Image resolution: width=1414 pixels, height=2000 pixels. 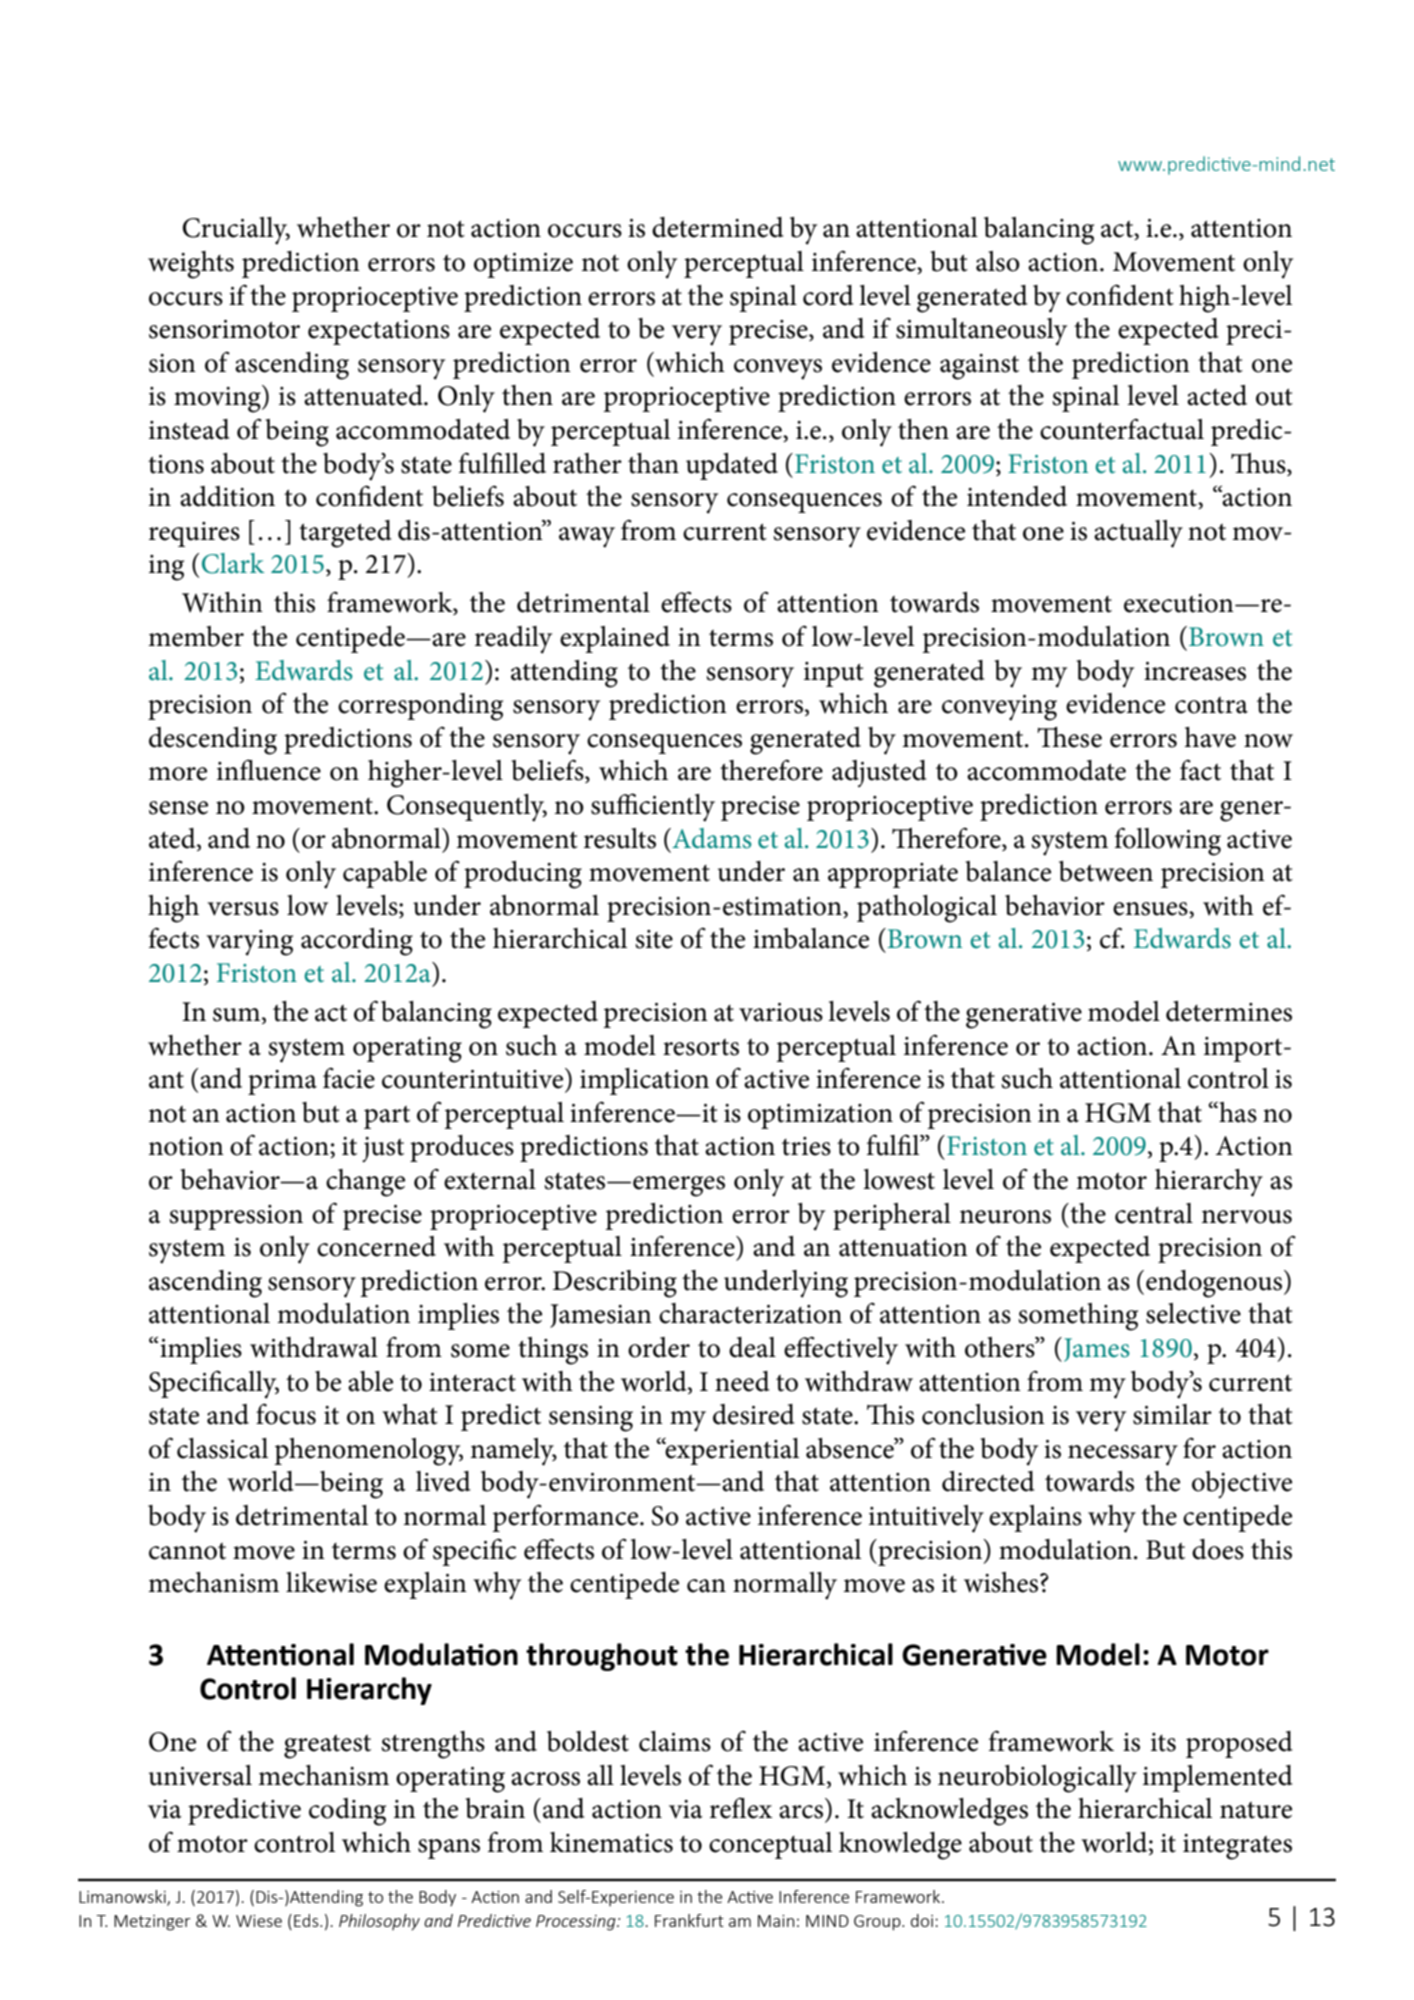 What do you see at coordinates (718, 227) in the screenshot?
I see `determined` at bounding box center [718, 227].
